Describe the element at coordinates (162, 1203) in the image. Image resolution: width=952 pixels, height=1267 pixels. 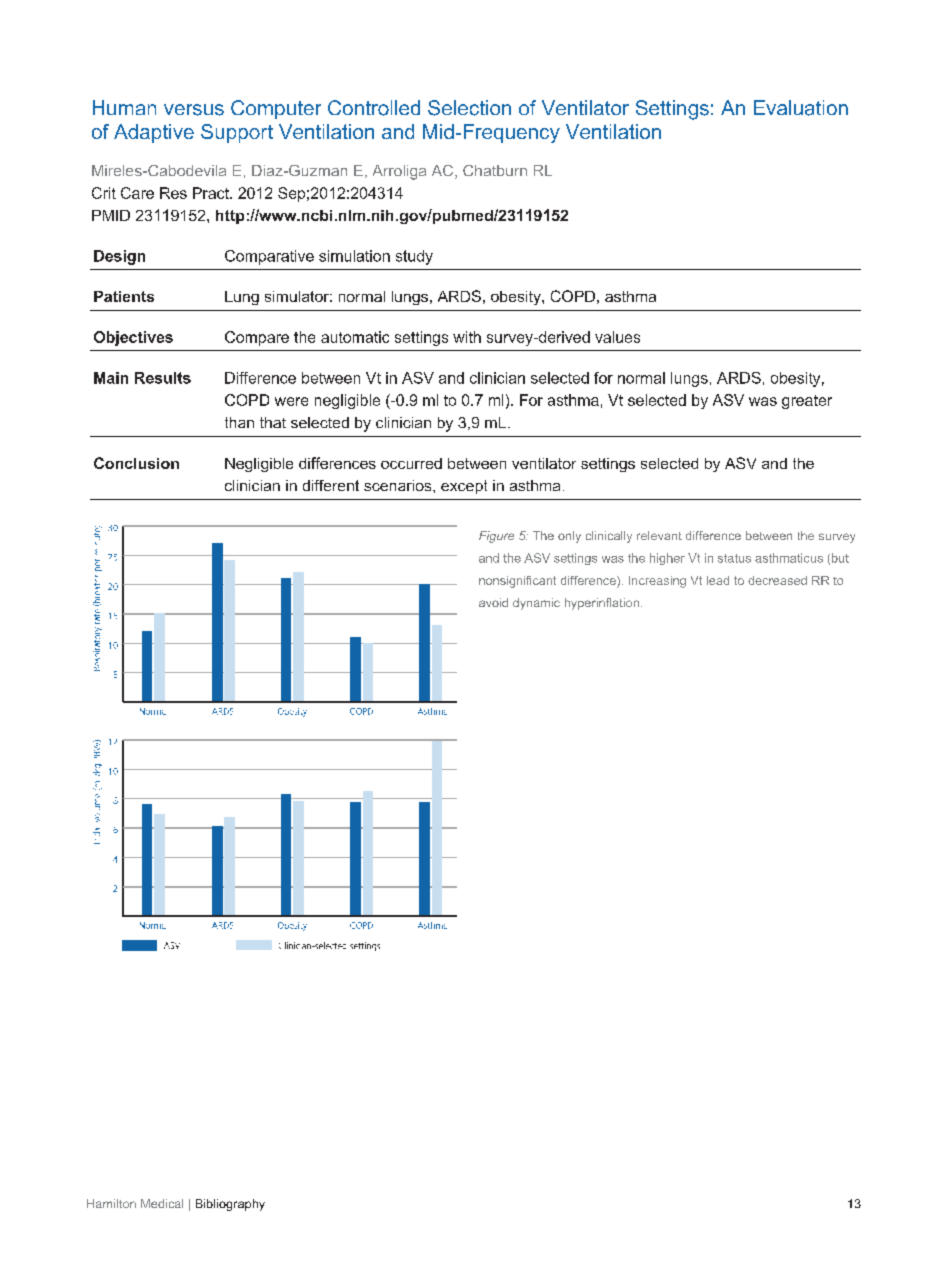
I see `Medical` at that location.
